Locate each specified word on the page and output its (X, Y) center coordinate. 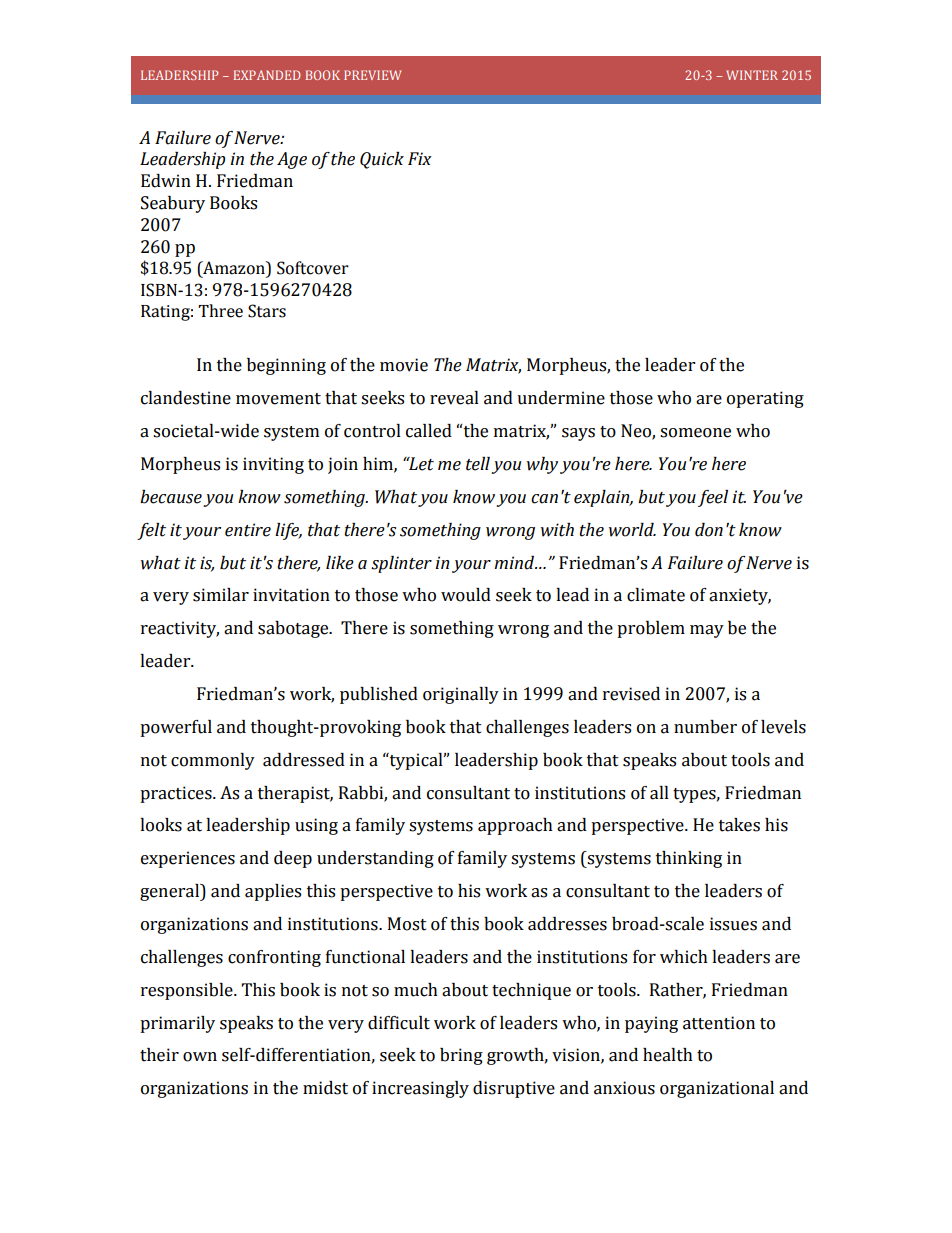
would (466, 595)
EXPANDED (267, 75)
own (200, 1057)
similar (221, 595)
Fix (420, 158)
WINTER (752, 75)
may (707, 631)
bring (461, 1056)
